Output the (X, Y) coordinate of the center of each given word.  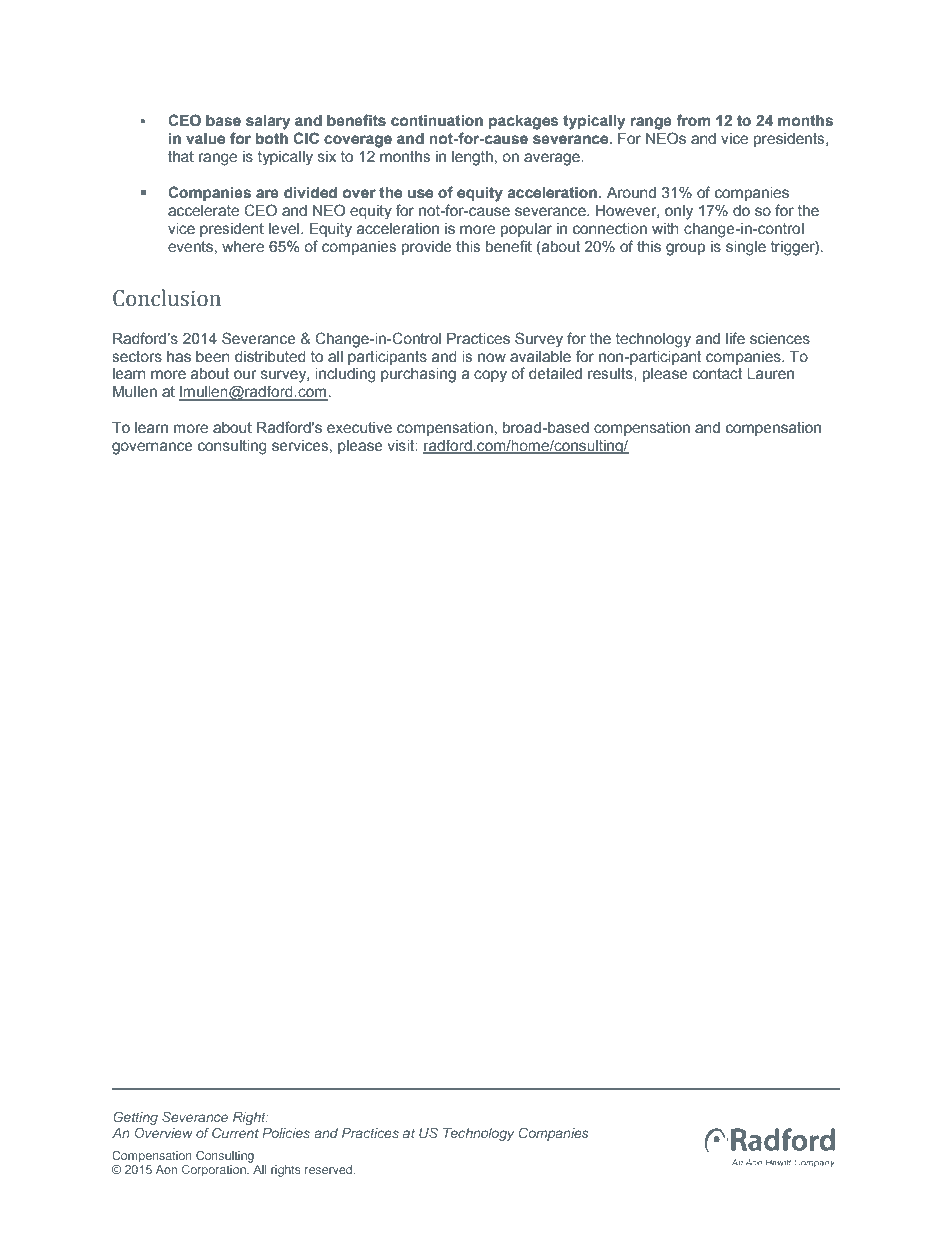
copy (490, 376)
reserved (330, 1169)
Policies (286, 1133)
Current (235, 1132)
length (472, 158)
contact (717, 374)
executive (359, 428)
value (205, 139)
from (693, 120)
